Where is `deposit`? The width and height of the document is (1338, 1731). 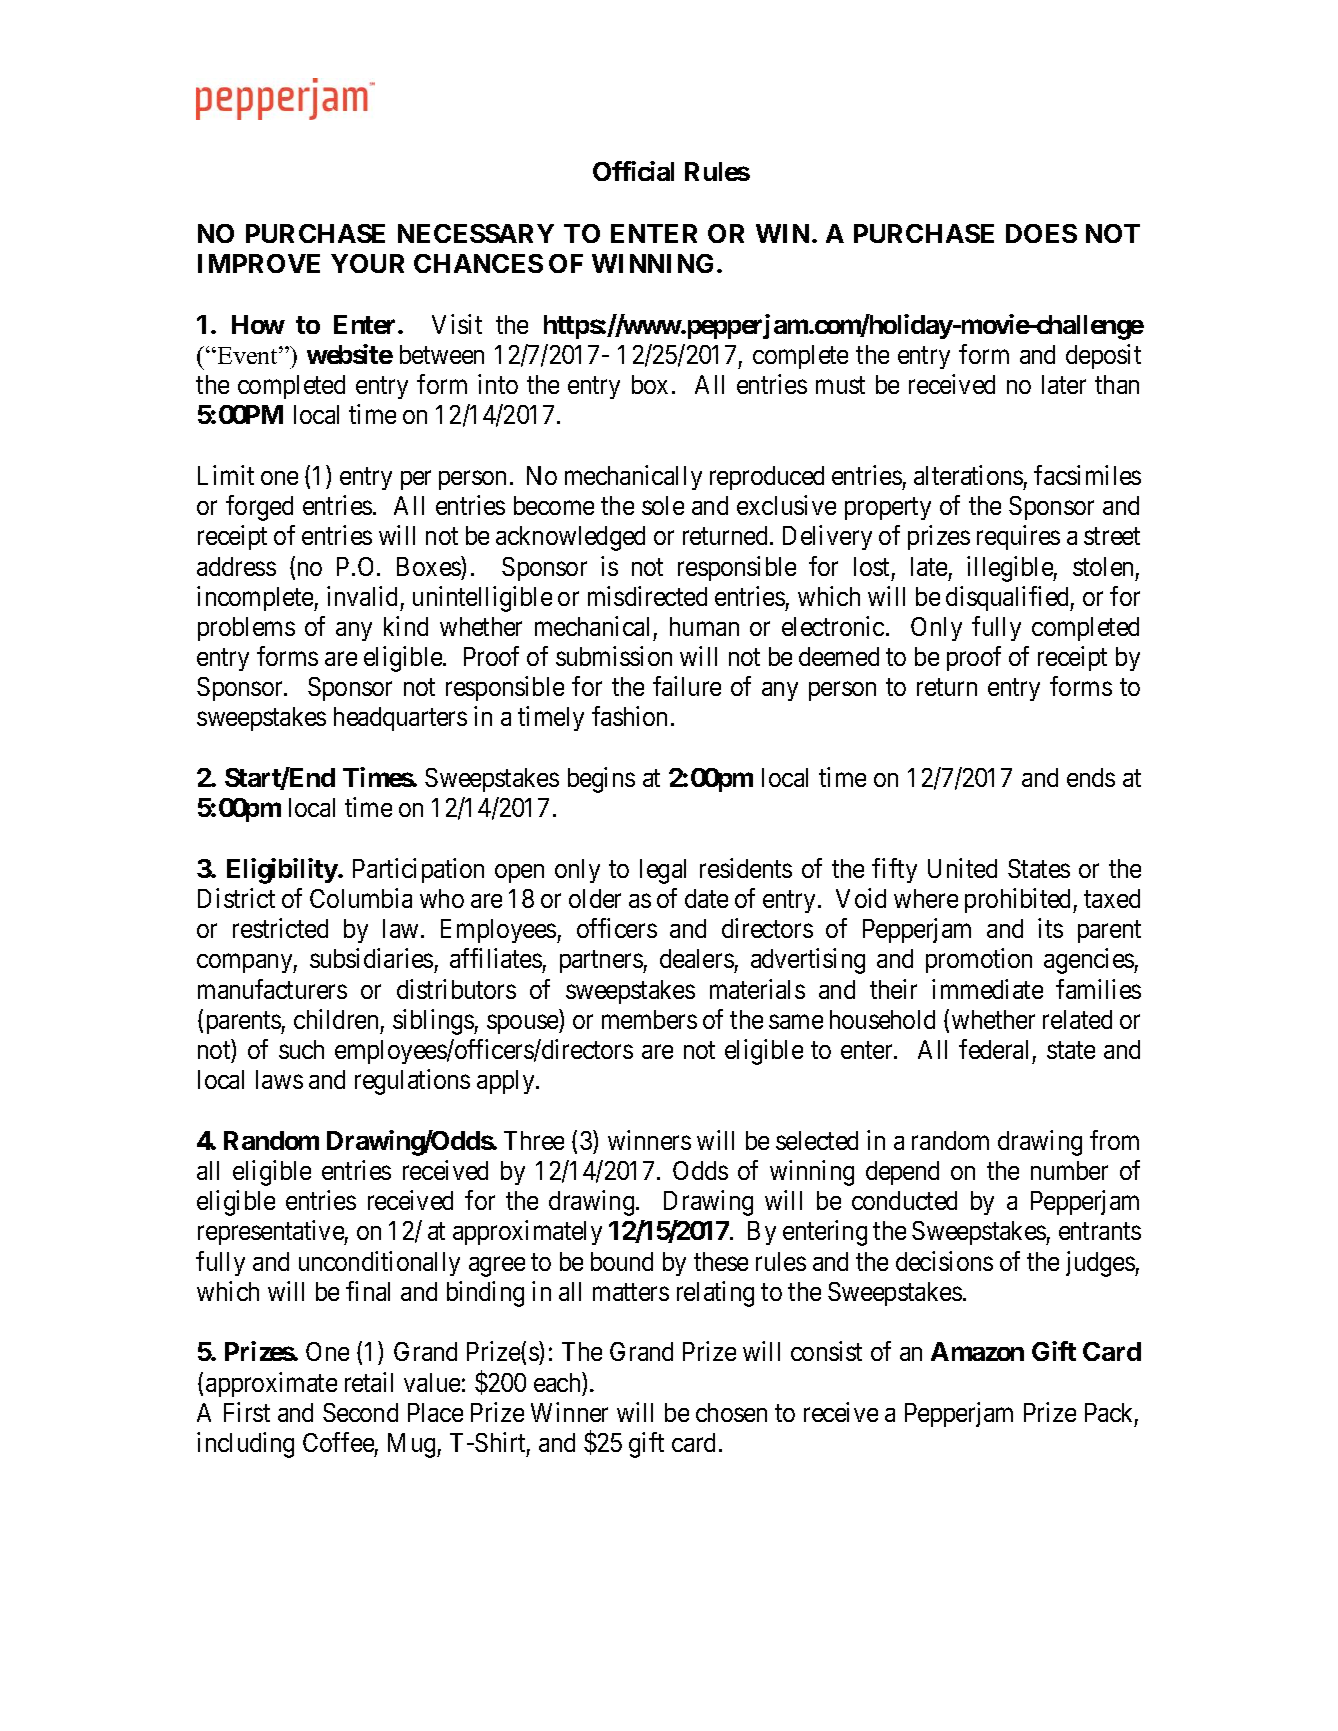 deposit is located at coordinates (1103, 356).
